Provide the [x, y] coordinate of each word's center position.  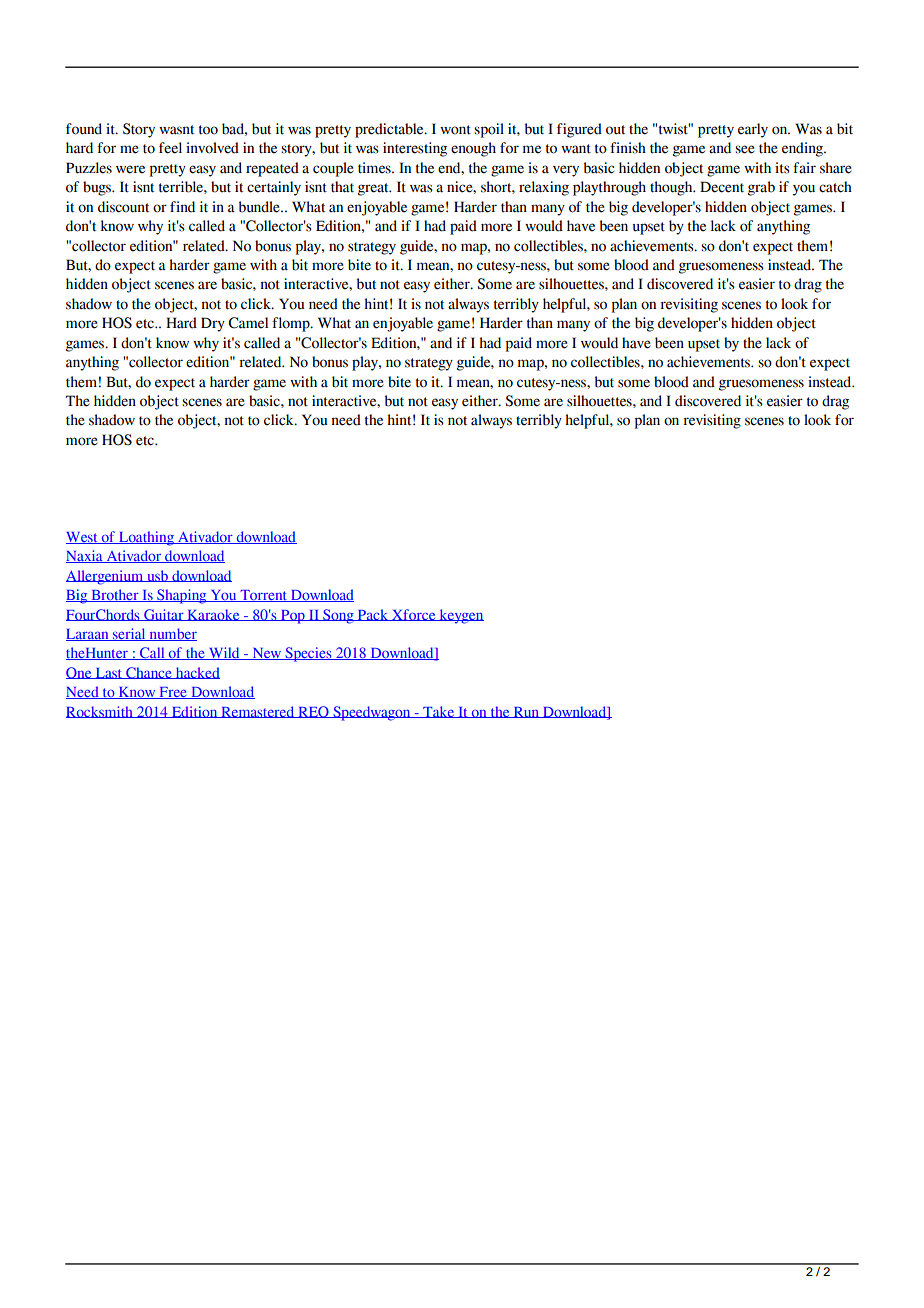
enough [473, 149]
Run [526, 712]
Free [173, 693]
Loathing [146, 538]
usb [157, 576]
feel [170, 148]
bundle [260, 207]
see [745, 149]
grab [761, 188]
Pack [372, 615]
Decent [722, 187]
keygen [460, 616]
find [182, 207]
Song [338, 616]
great [374, 189]
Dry [213, 324]
